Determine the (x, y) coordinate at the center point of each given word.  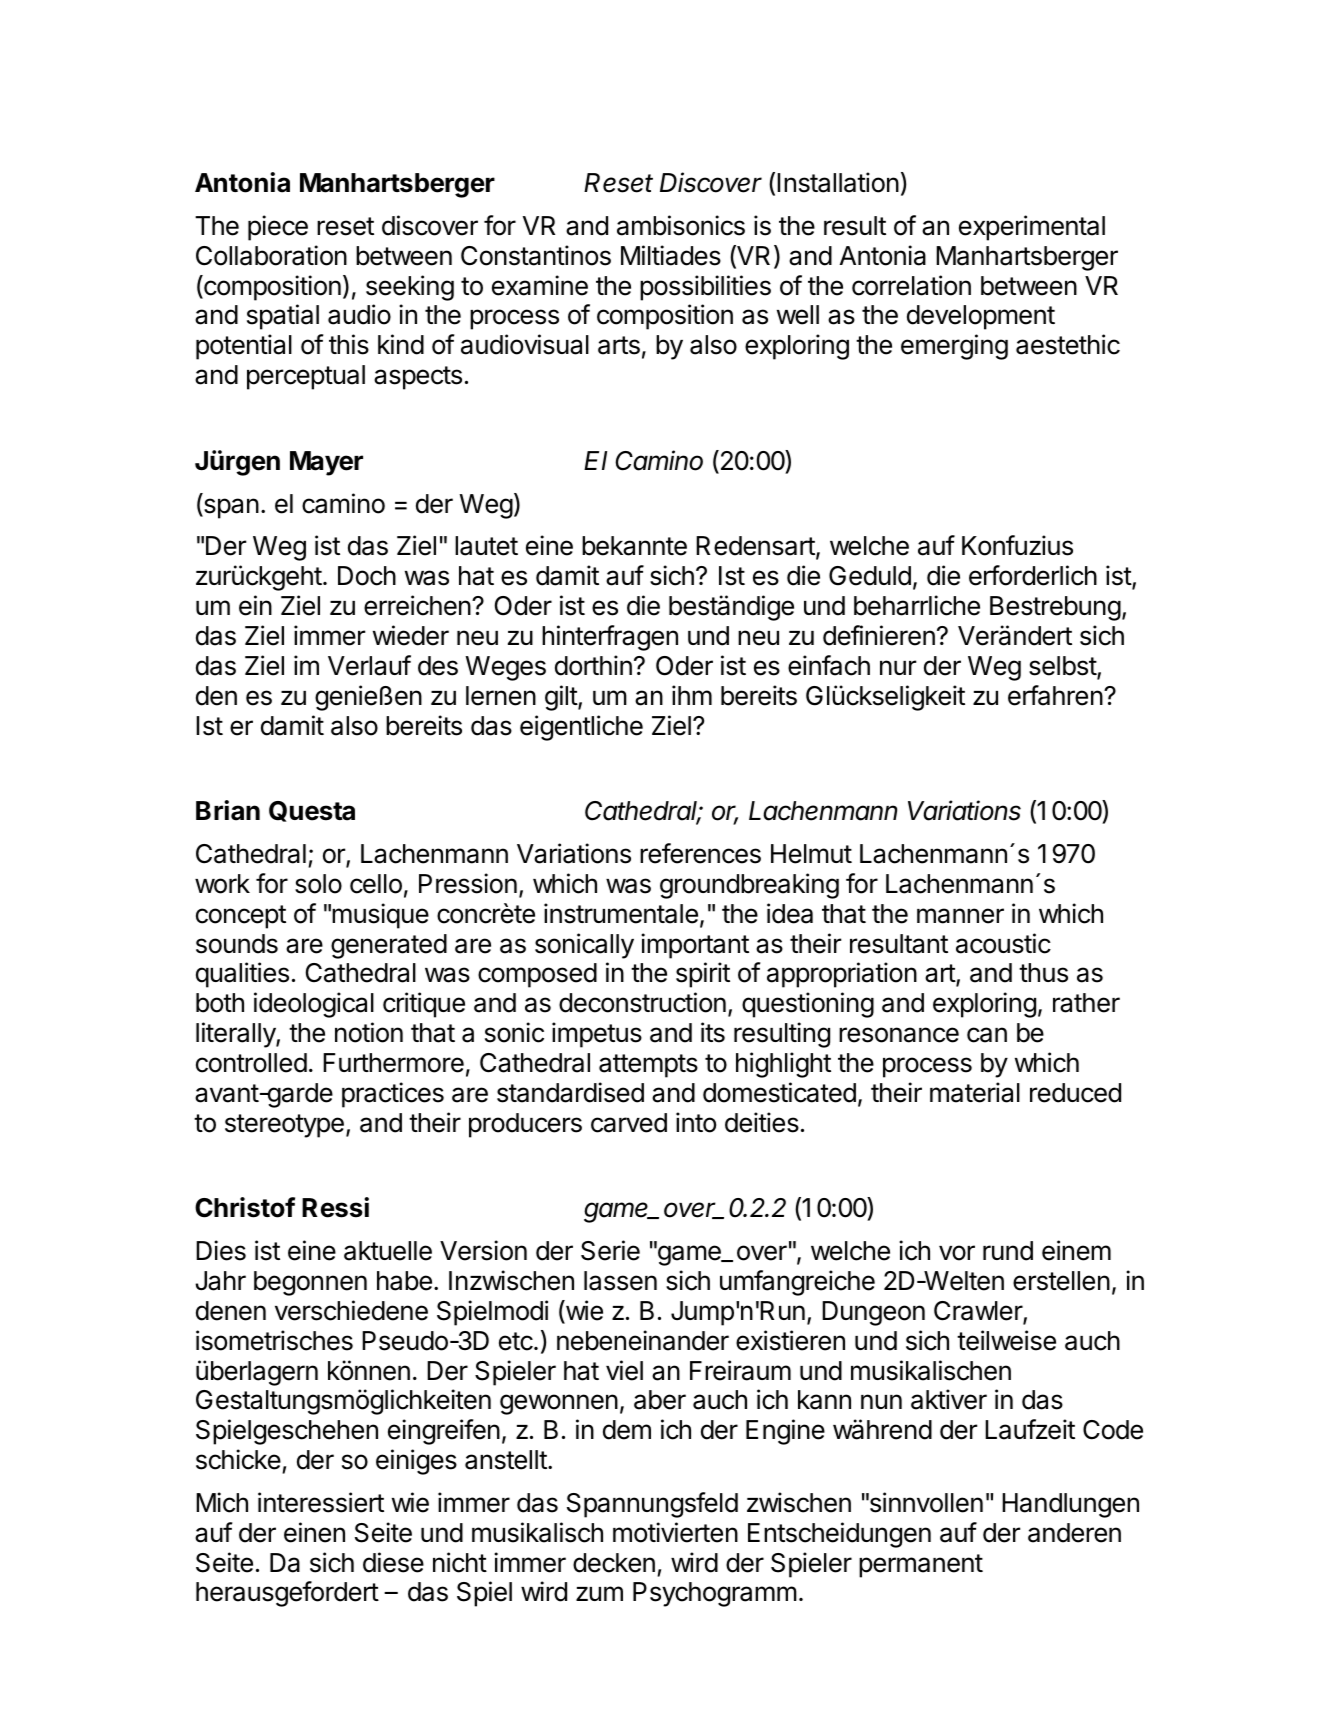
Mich (222, 1502)
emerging (954, 347)
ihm (692, 695)
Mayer (326, 463)
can (987, 1035)
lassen (620, 1281)
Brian (228, 810)
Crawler (979, 1312)
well (798, 315)
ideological (314, 1005)
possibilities (705, 288)
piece (278, 228)
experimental (1032, 228)
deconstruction (642, 1002)
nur (898, 667)
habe (404, 1281)
